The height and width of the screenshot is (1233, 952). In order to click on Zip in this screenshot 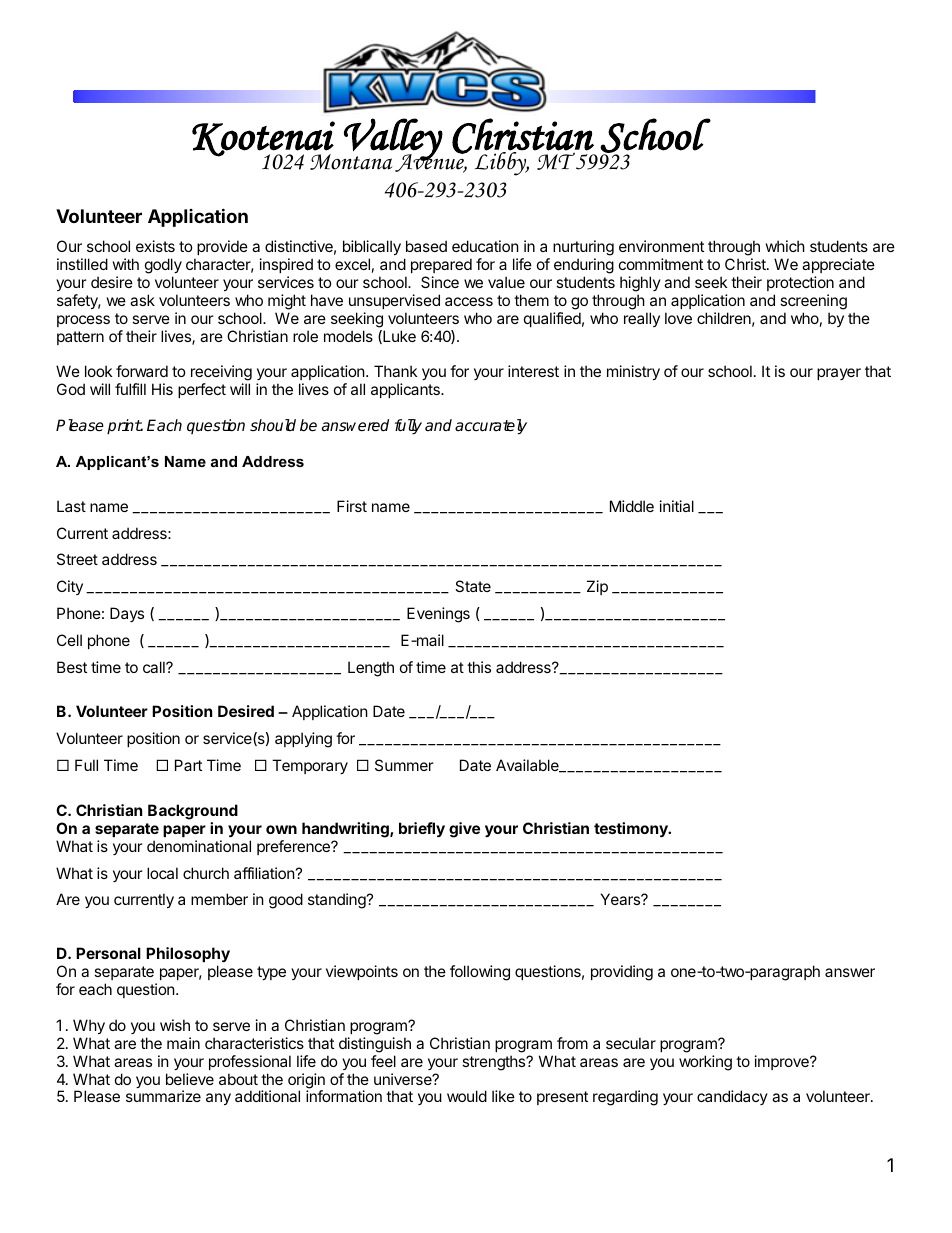, I will do `click(597, 587)`.
